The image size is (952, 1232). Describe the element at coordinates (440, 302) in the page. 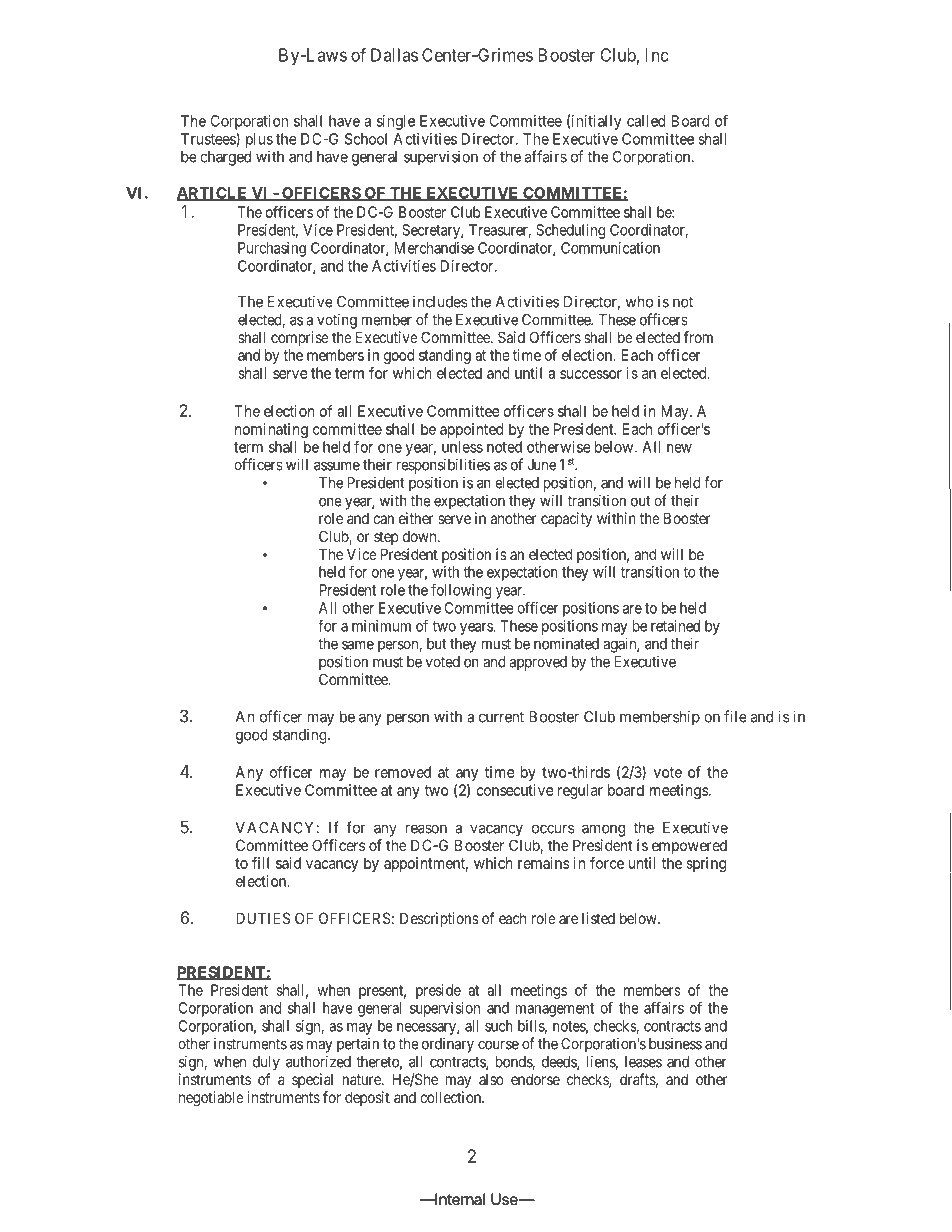

I see `includes` at that location.
